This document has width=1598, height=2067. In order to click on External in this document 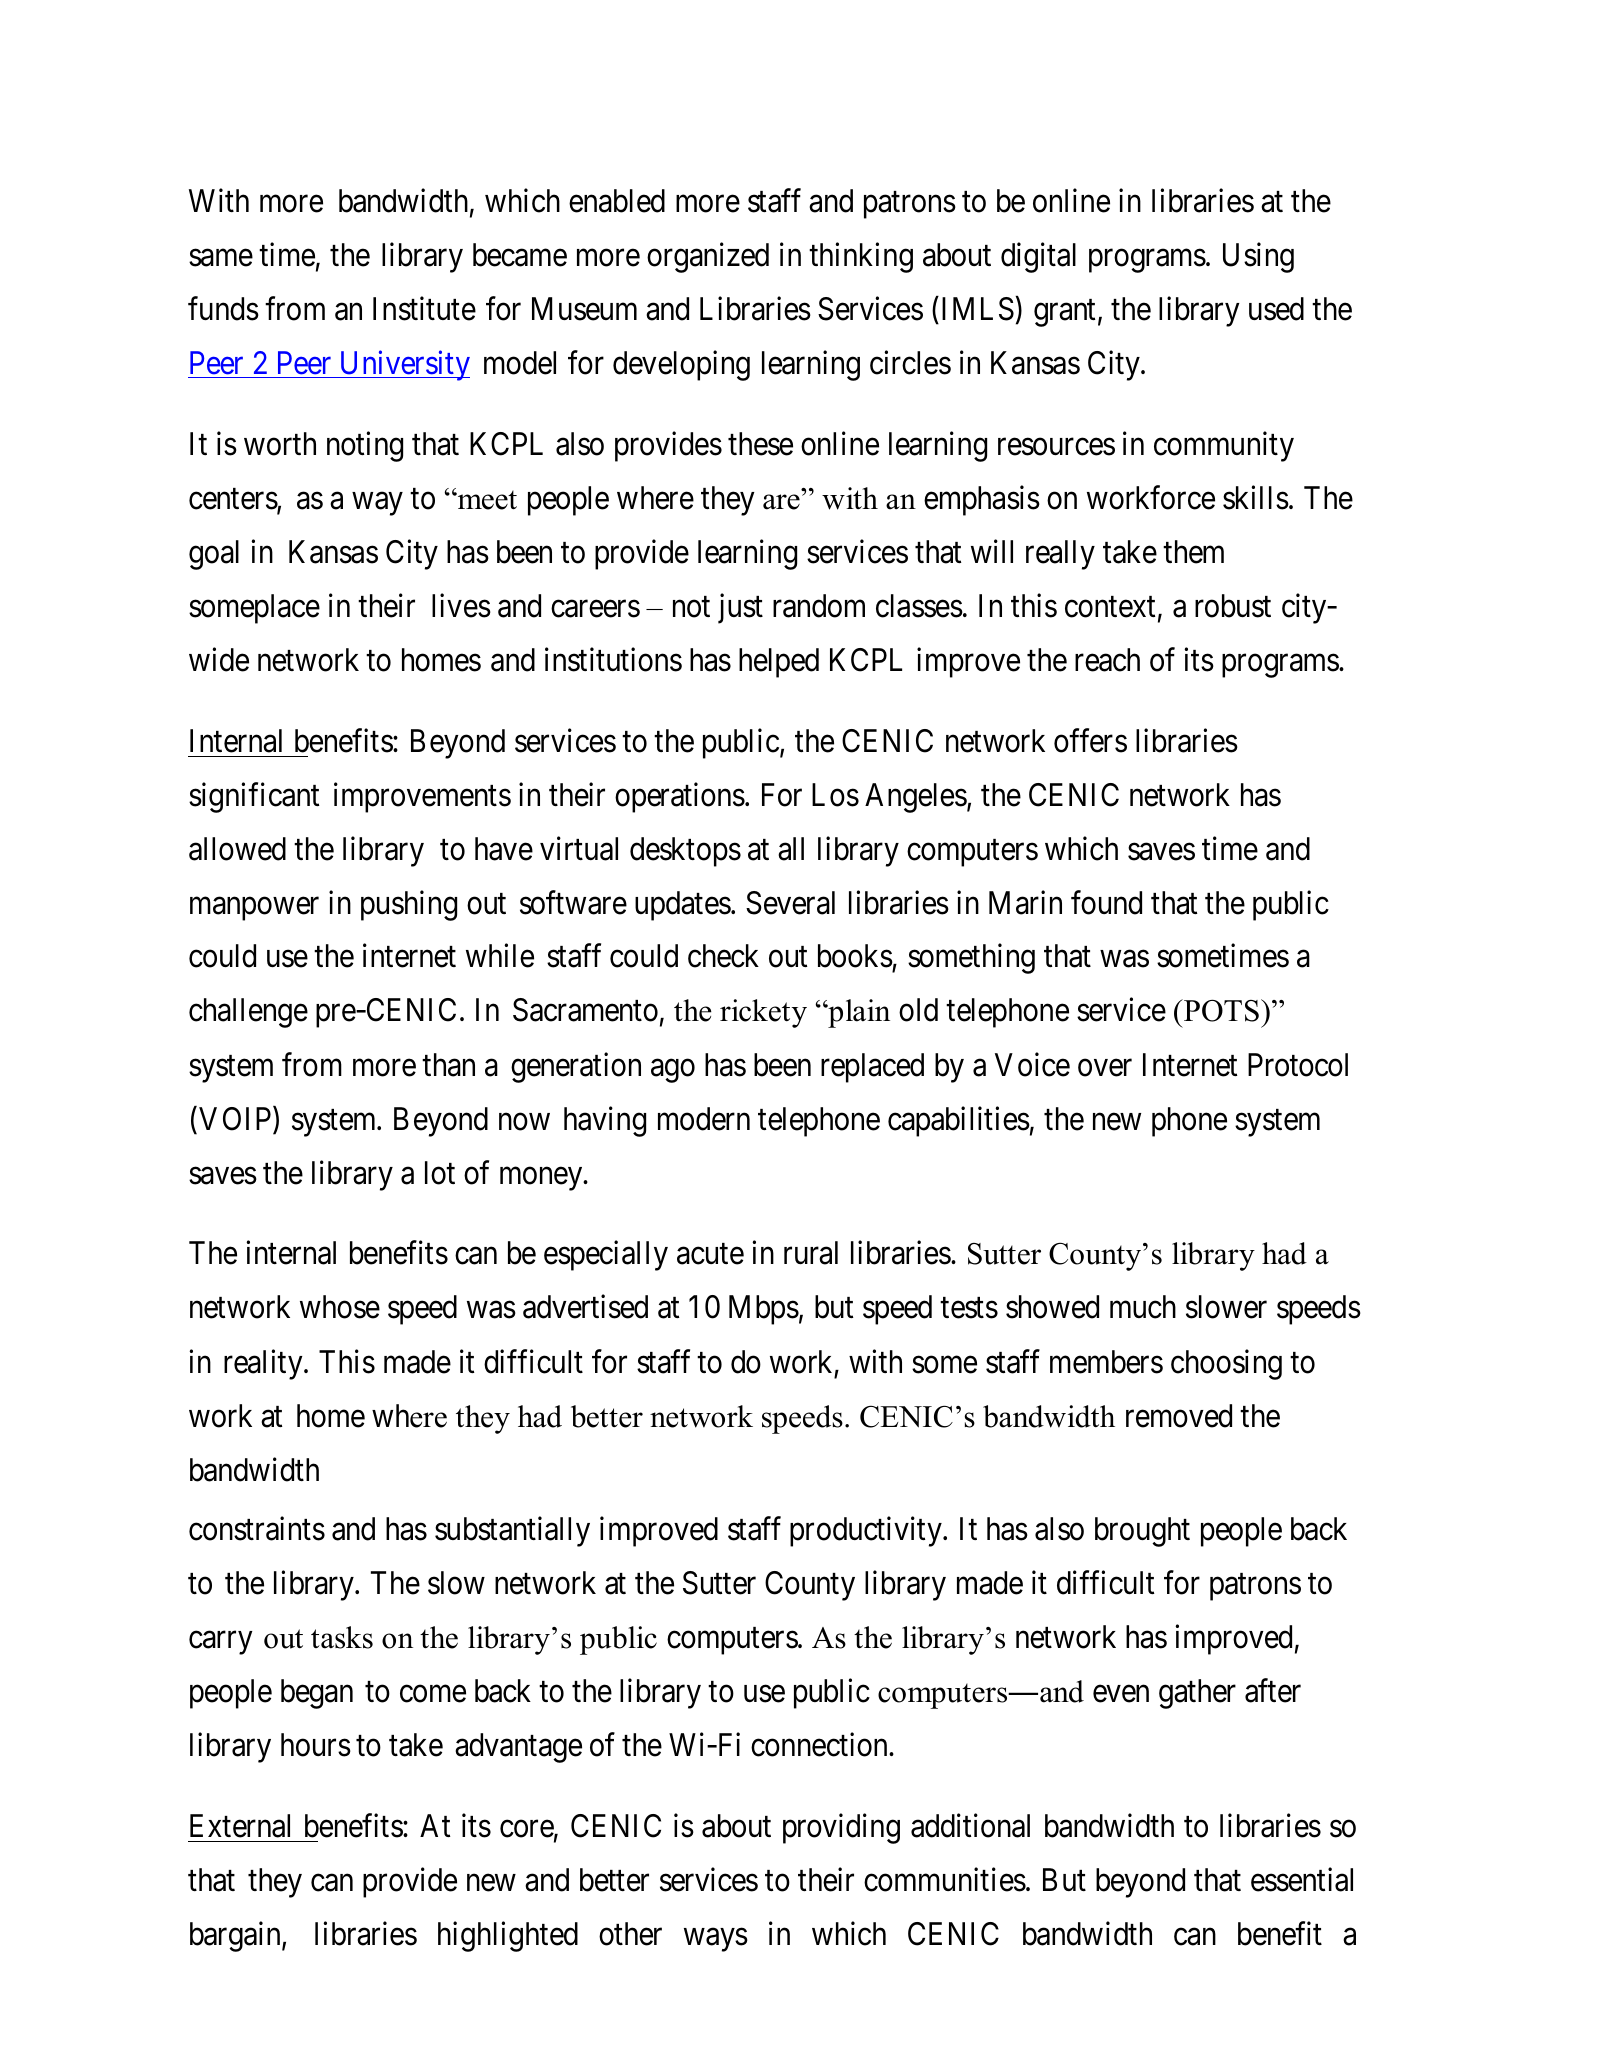, I will do `click(240, 1826)`.
